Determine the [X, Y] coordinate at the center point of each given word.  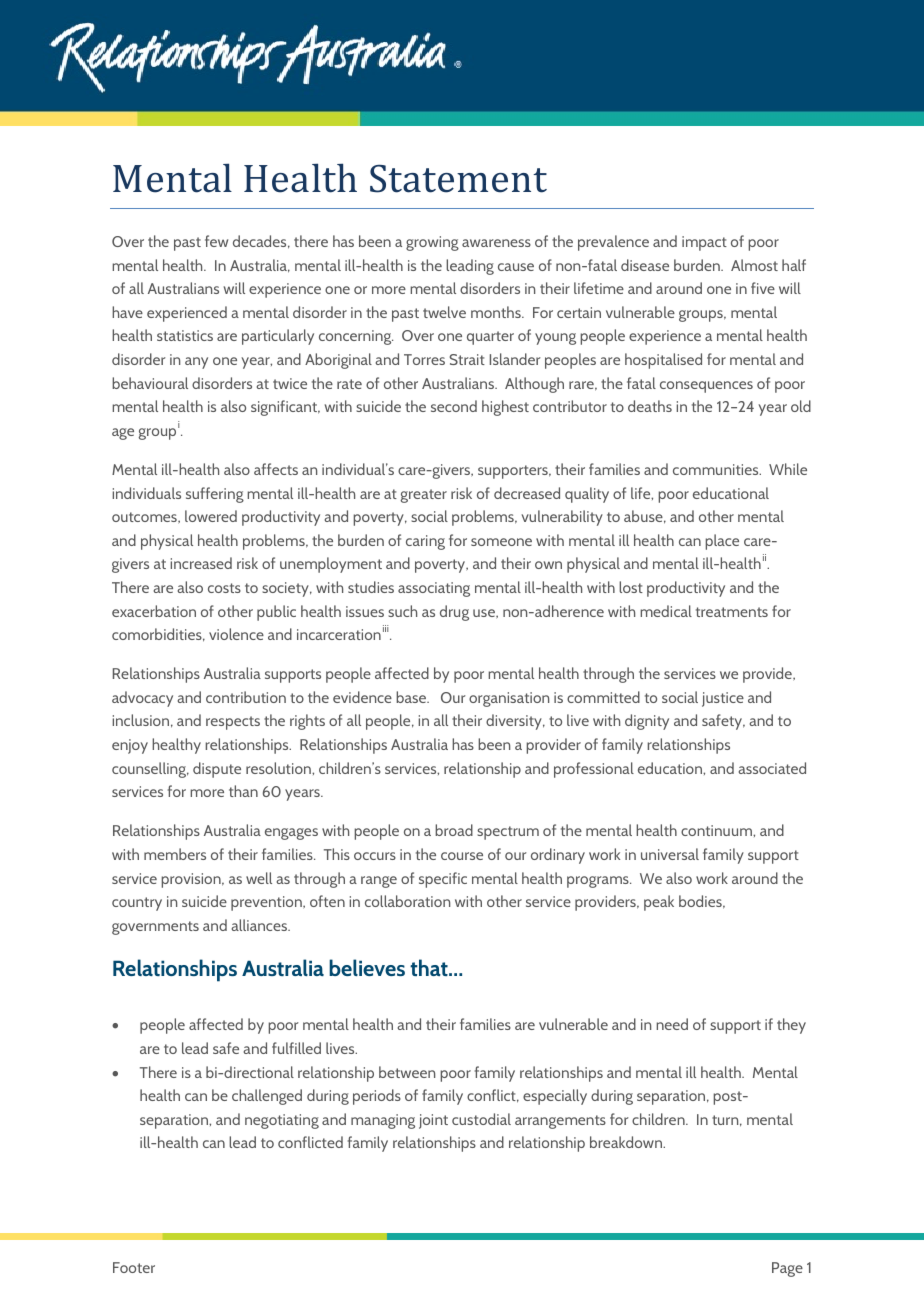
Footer [134, 1267]
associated [772, 768]
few [216, 241]
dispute [217, 770]
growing [432, 243]
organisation [509, 699]
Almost [754, 265]
